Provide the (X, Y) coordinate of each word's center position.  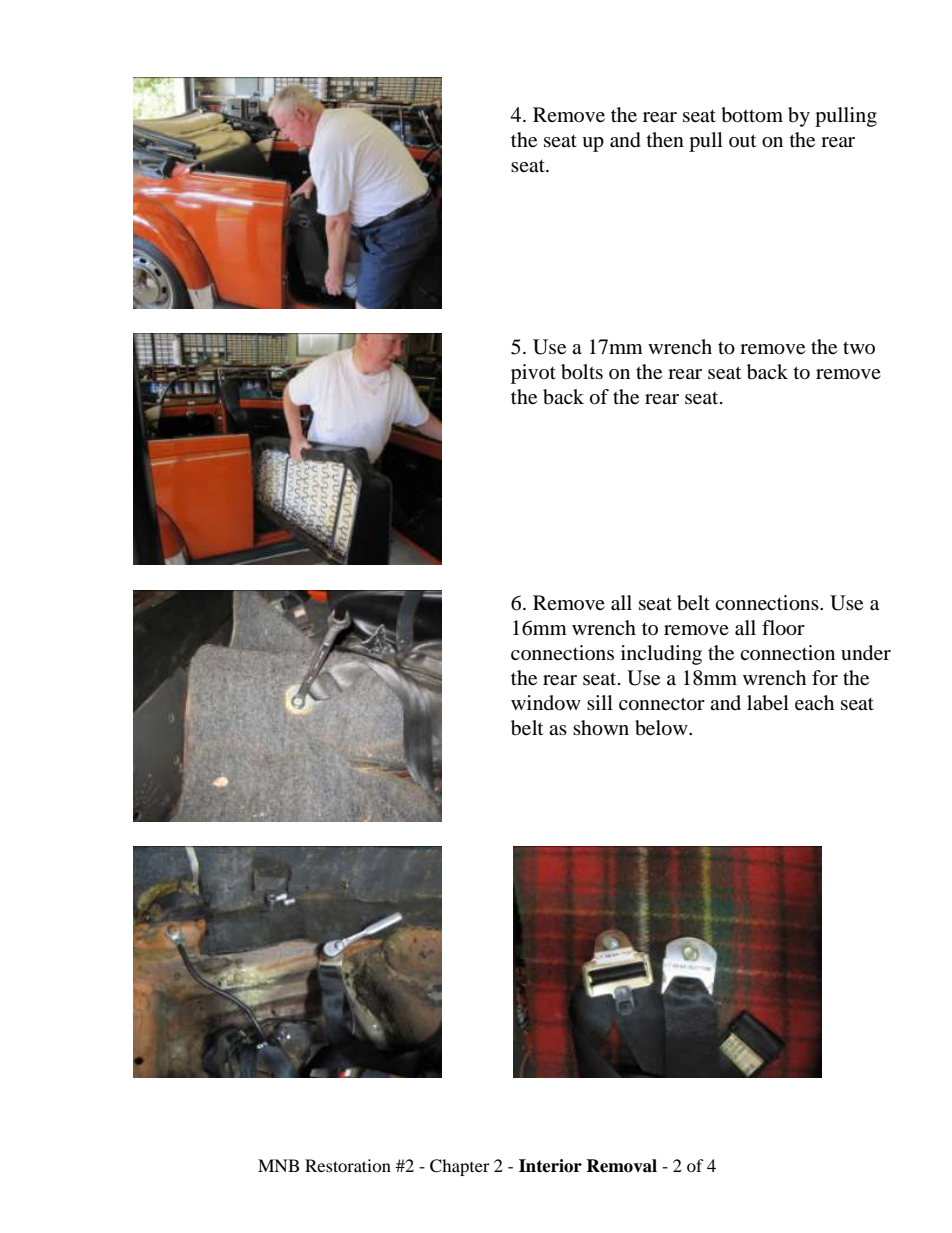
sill (600, 702)
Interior (550, 1166)
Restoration (348, 1165)
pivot (533, 374)
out (742, 141)
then (665, 139)
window (546, 703)
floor (783, 628)
